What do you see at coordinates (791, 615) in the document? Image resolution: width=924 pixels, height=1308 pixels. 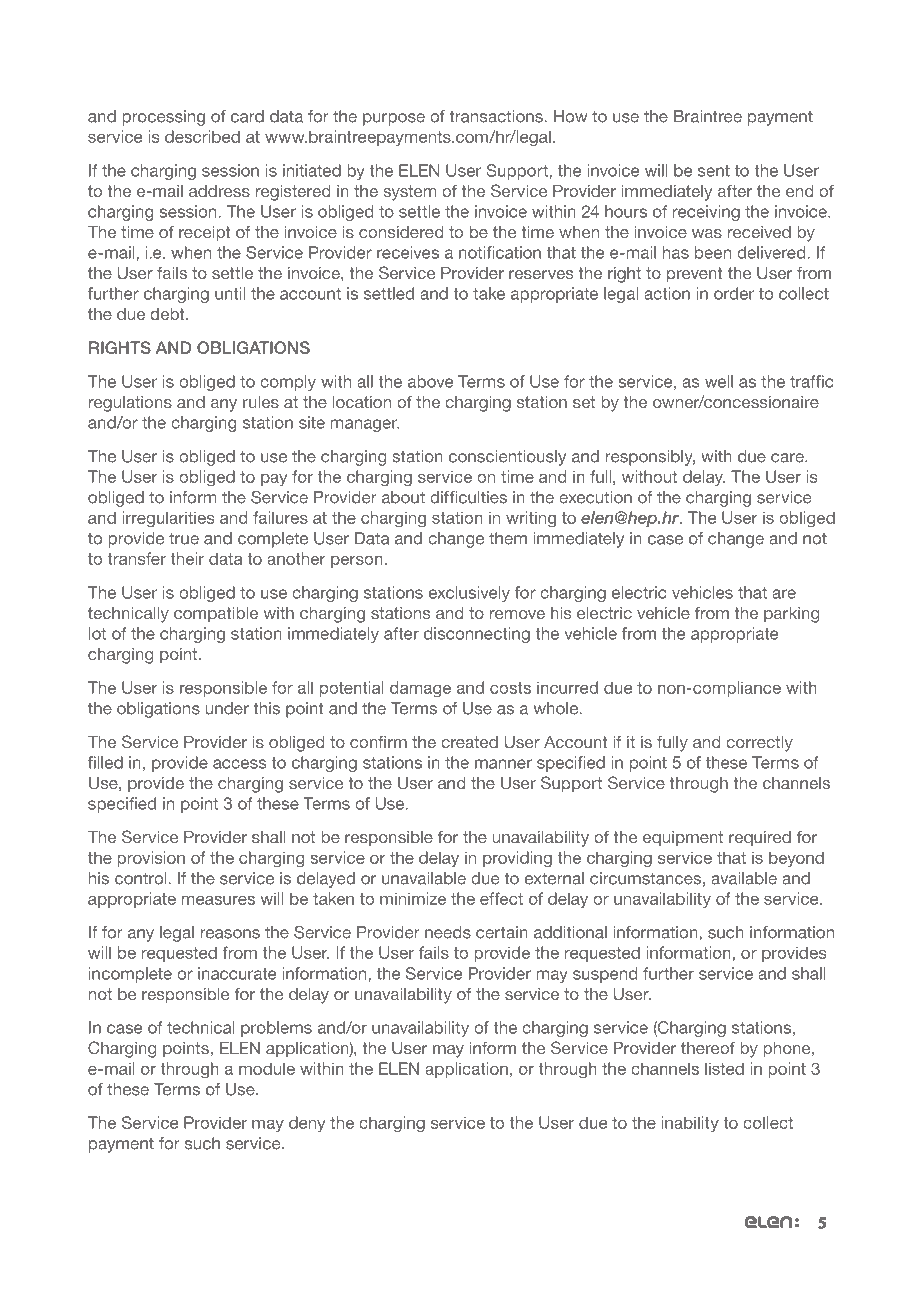 I see `parking` at bounding box center [791, 615].
